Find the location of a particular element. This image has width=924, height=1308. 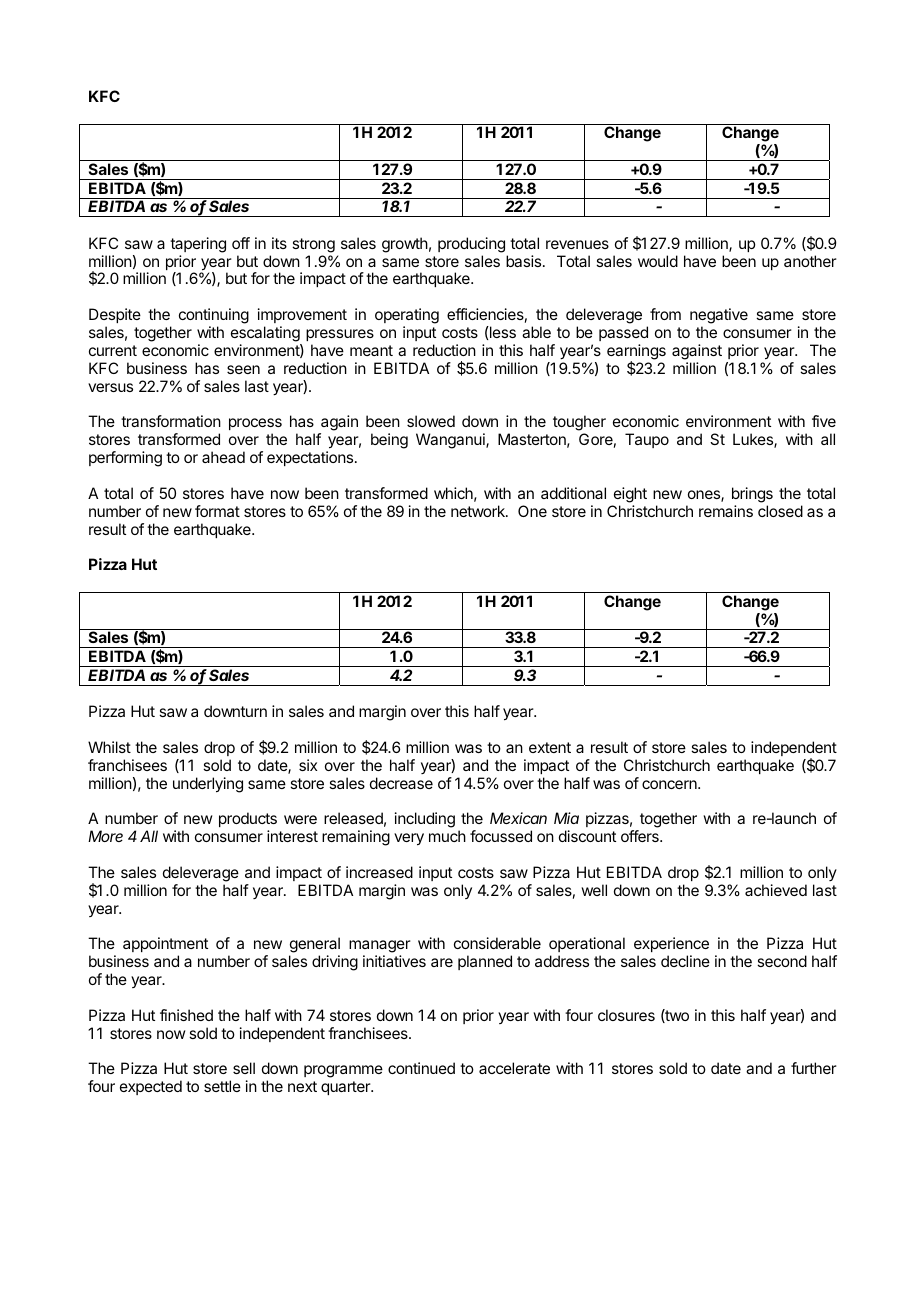

settle is located at coordinates (222, 1086).
